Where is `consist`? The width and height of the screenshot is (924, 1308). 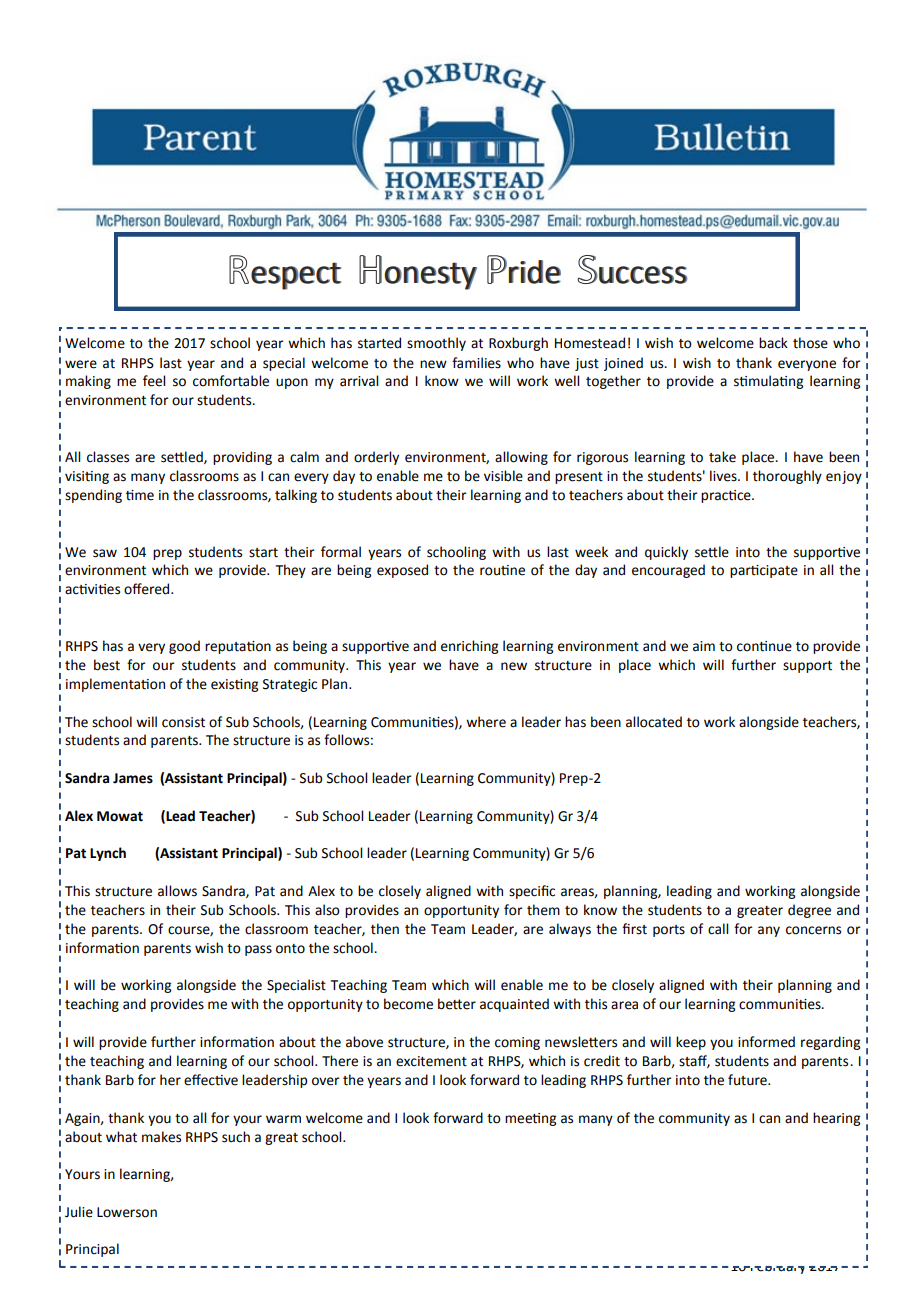 consist is located at coordinates (183, 722).
